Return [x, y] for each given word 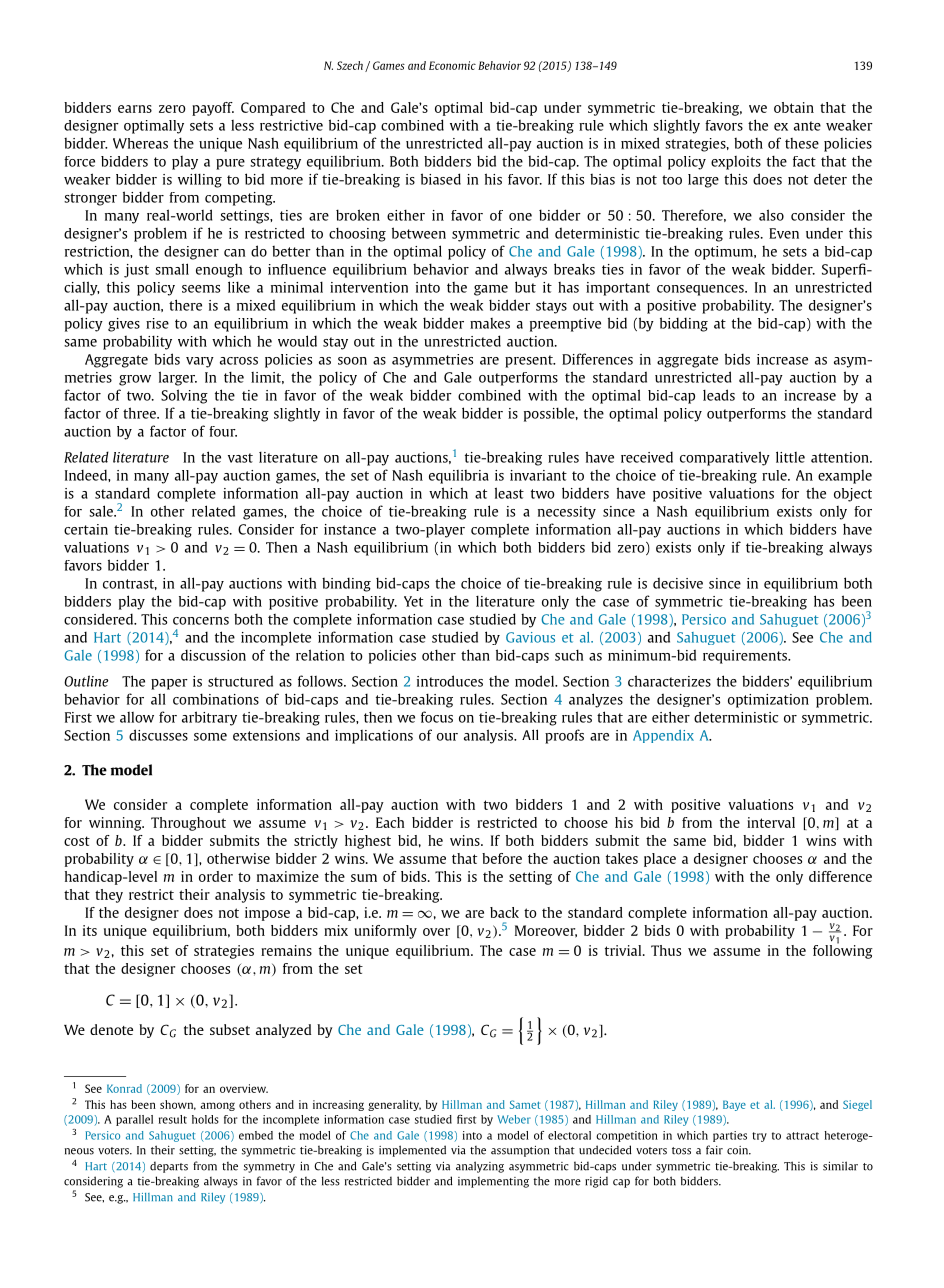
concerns [201, 621]
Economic [452, 65]
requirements [746, 657]
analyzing [480, 1167]
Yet [413, 601]
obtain [794, 107]
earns [135, 109]
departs [169, 1167]
